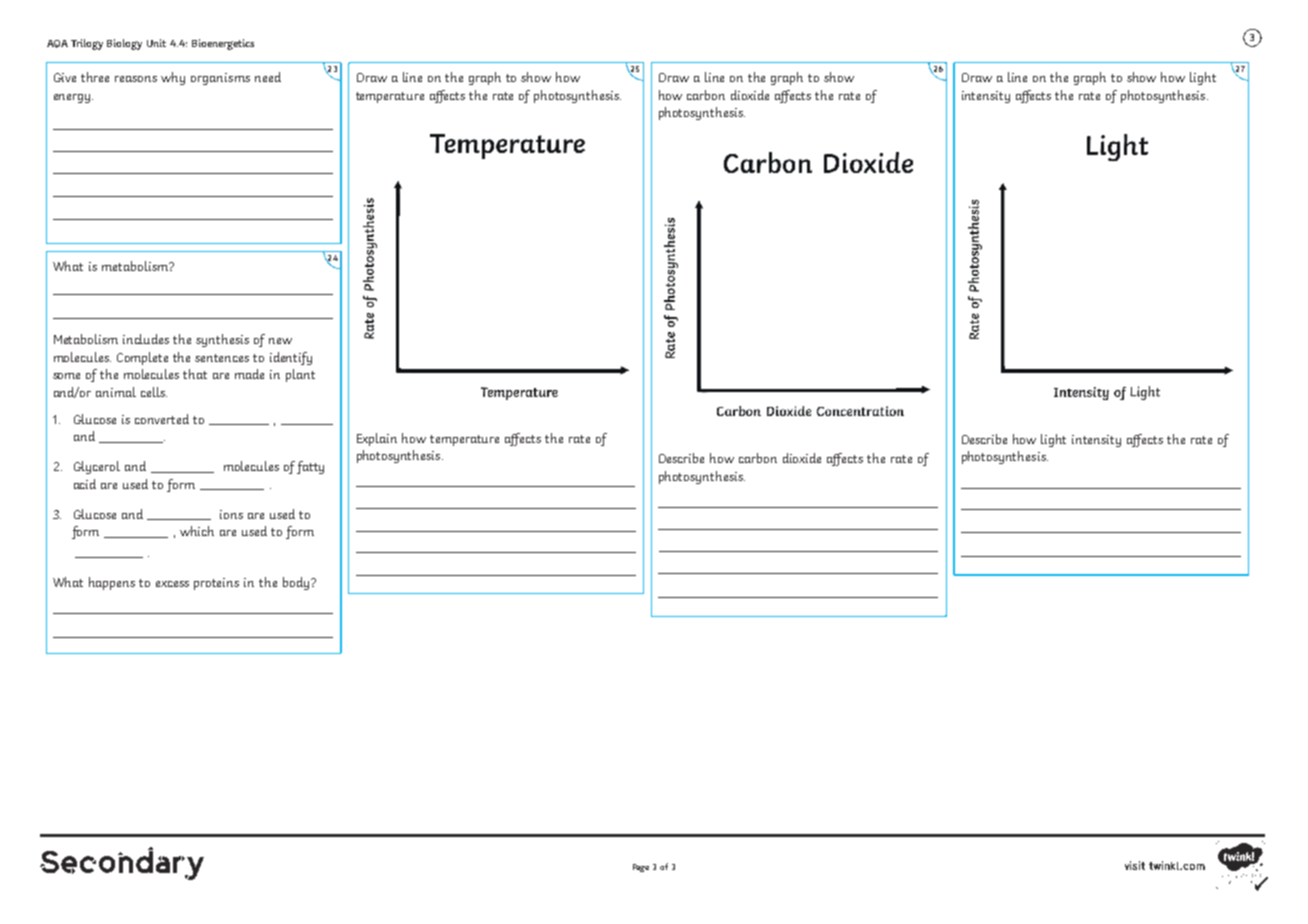  What do you see at coordinates (216, 584) in the image?
I see `proteins` at bounding box center [216, 584].
